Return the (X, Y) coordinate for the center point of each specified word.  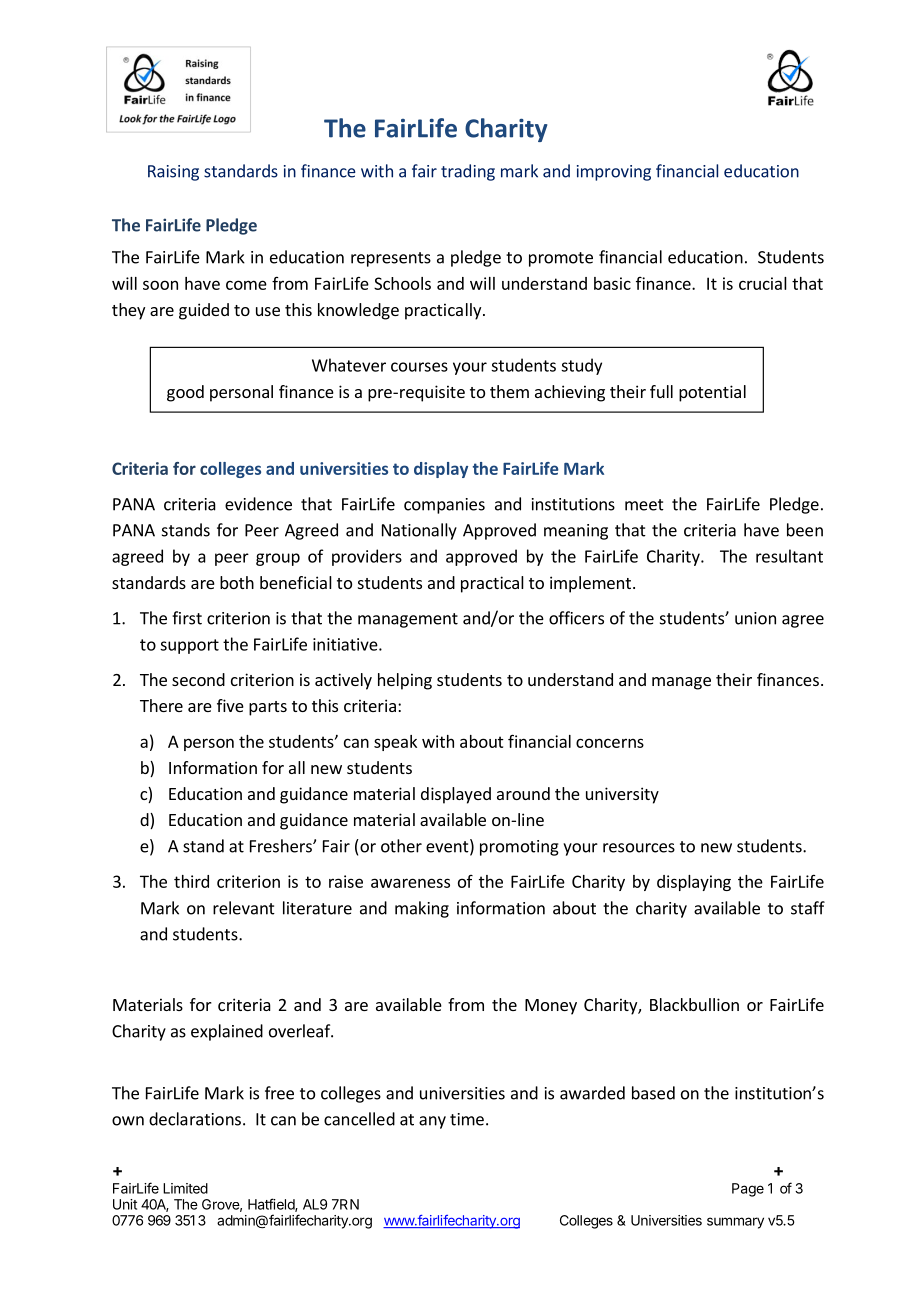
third (191, 881)
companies (444, 506)
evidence (258, 504)
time (467, 1119)
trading (468, 172)
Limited (185, 1188)
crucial (763, 283)
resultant (789, 556)
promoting (519, 848)
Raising (173, 173)
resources (639, 848)
